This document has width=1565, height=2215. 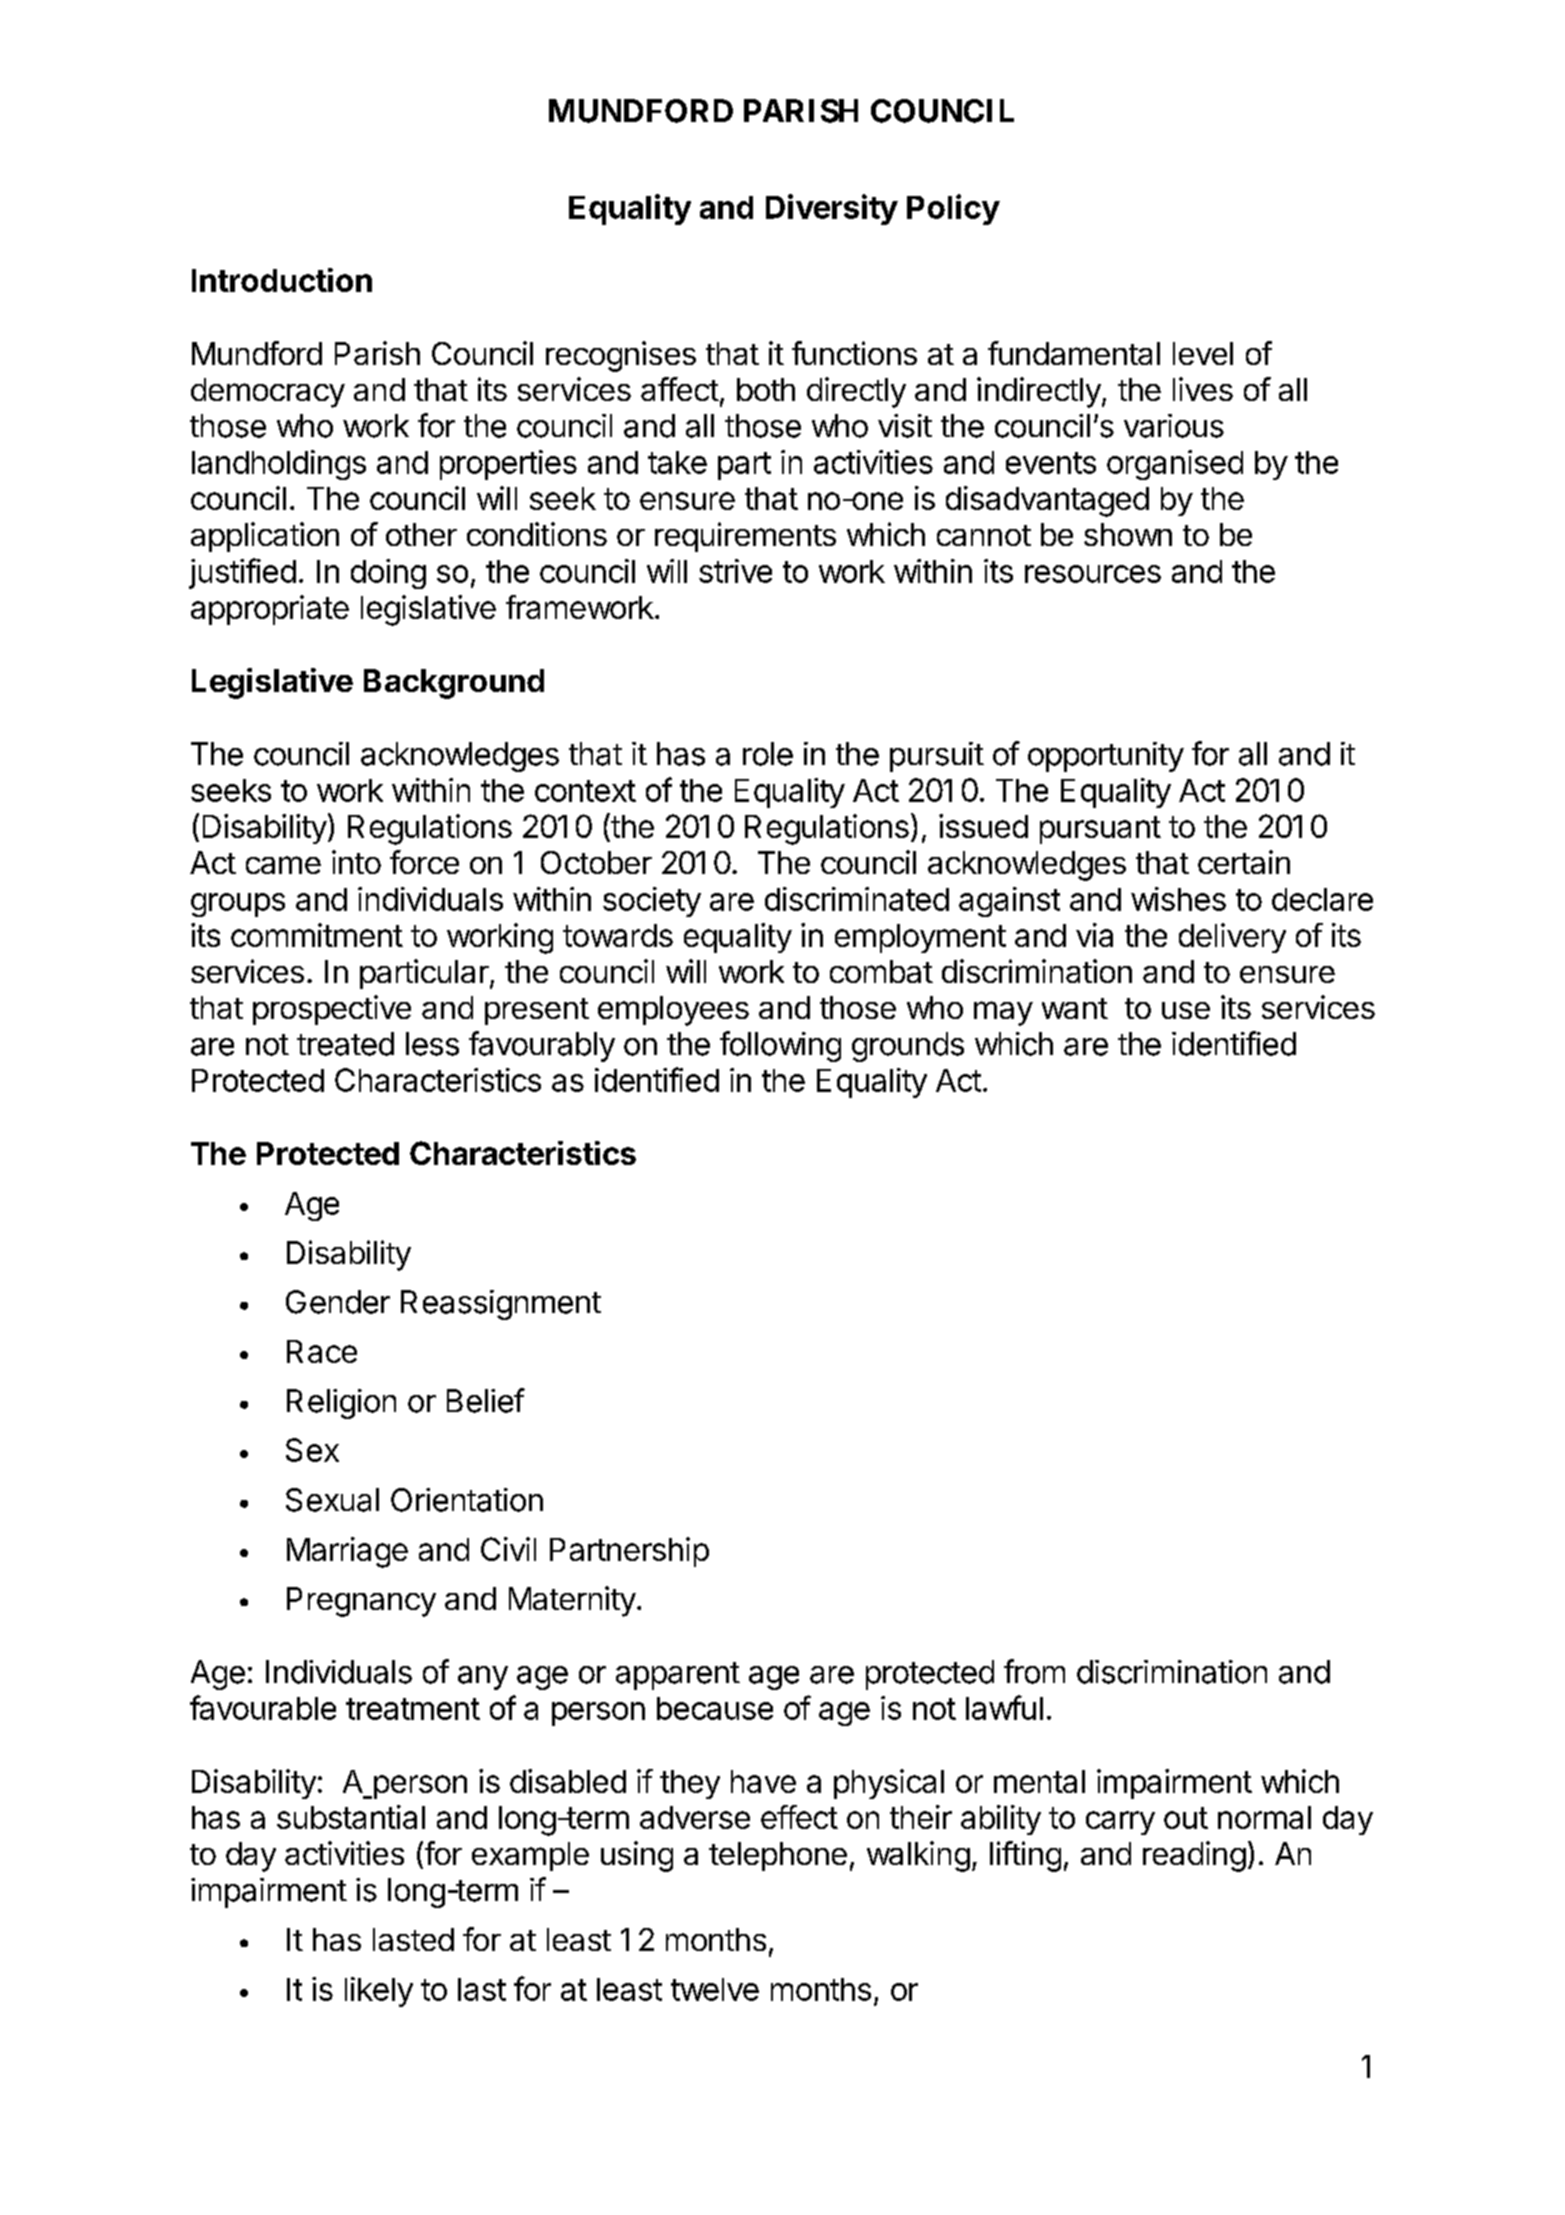 What do you see at coordinates (341, 1404) in the document?
I see `Religion` at bounding box center [341, 1404].
